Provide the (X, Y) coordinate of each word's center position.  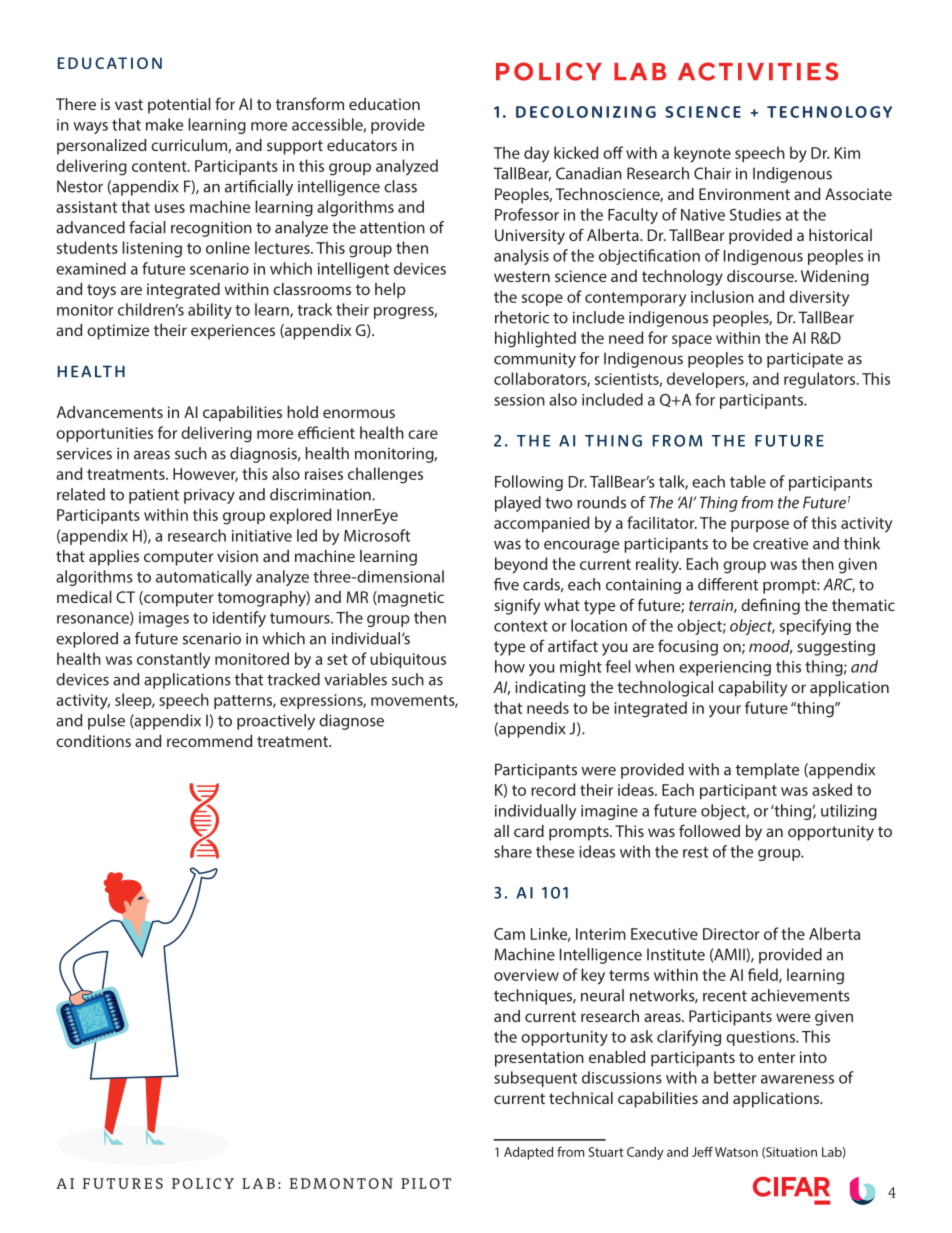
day (536, 154)
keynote (702, 154)
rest (695, 852)
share (513, 851)
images (164, 619)
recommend (209, 741)
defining (770, 606)
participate (805, 360)
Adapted (528, 1153)
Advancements (110, 412)
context (521, 626)
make (164, 124)
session (519, 400)
